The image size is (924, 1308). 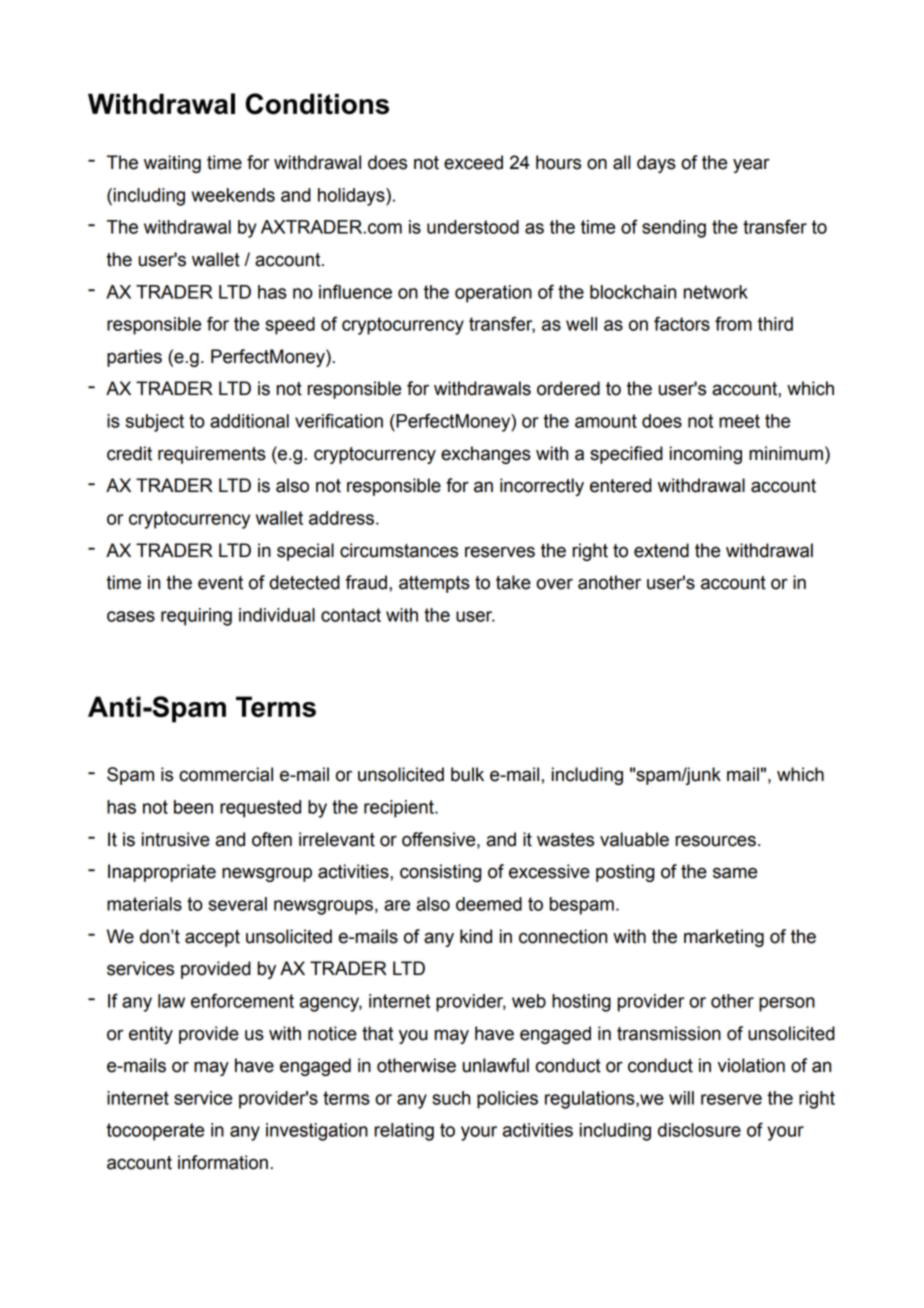 I want to click on waiting, so click(x=172, y=164).
